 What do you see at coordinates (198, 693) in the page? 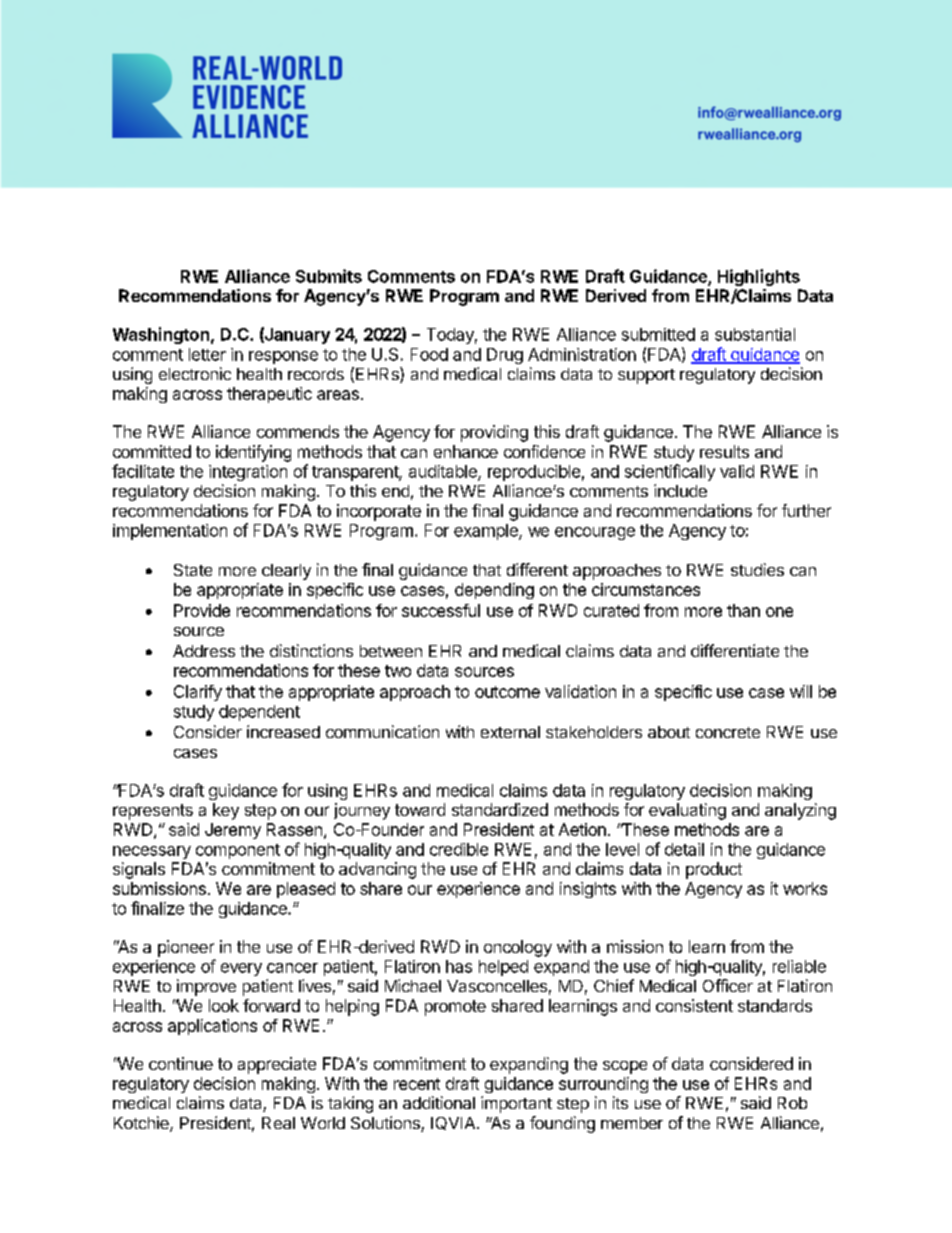
I see `Clarify` at bounding box center [198, 693].
